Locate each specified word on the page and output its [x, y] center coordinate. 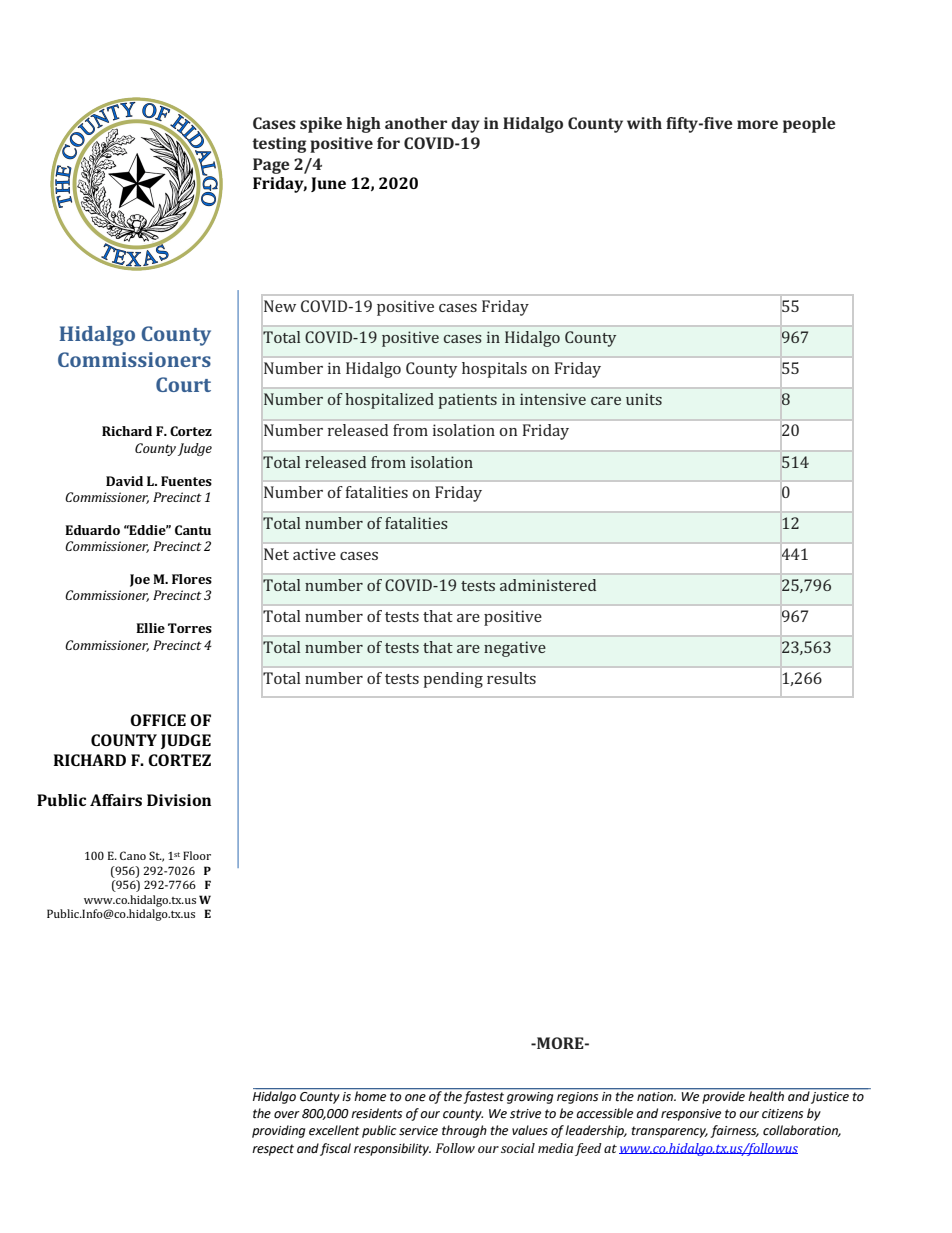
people [809, 125]
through [464, 1131]
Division [179, 800]
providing [278, 1131]
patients [468, 401]
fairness [734, 1131]
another [416, 123]
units [644, 399]
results [511, 678]
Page [271, 166]
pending [453, 680]
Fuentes [186, 481]
